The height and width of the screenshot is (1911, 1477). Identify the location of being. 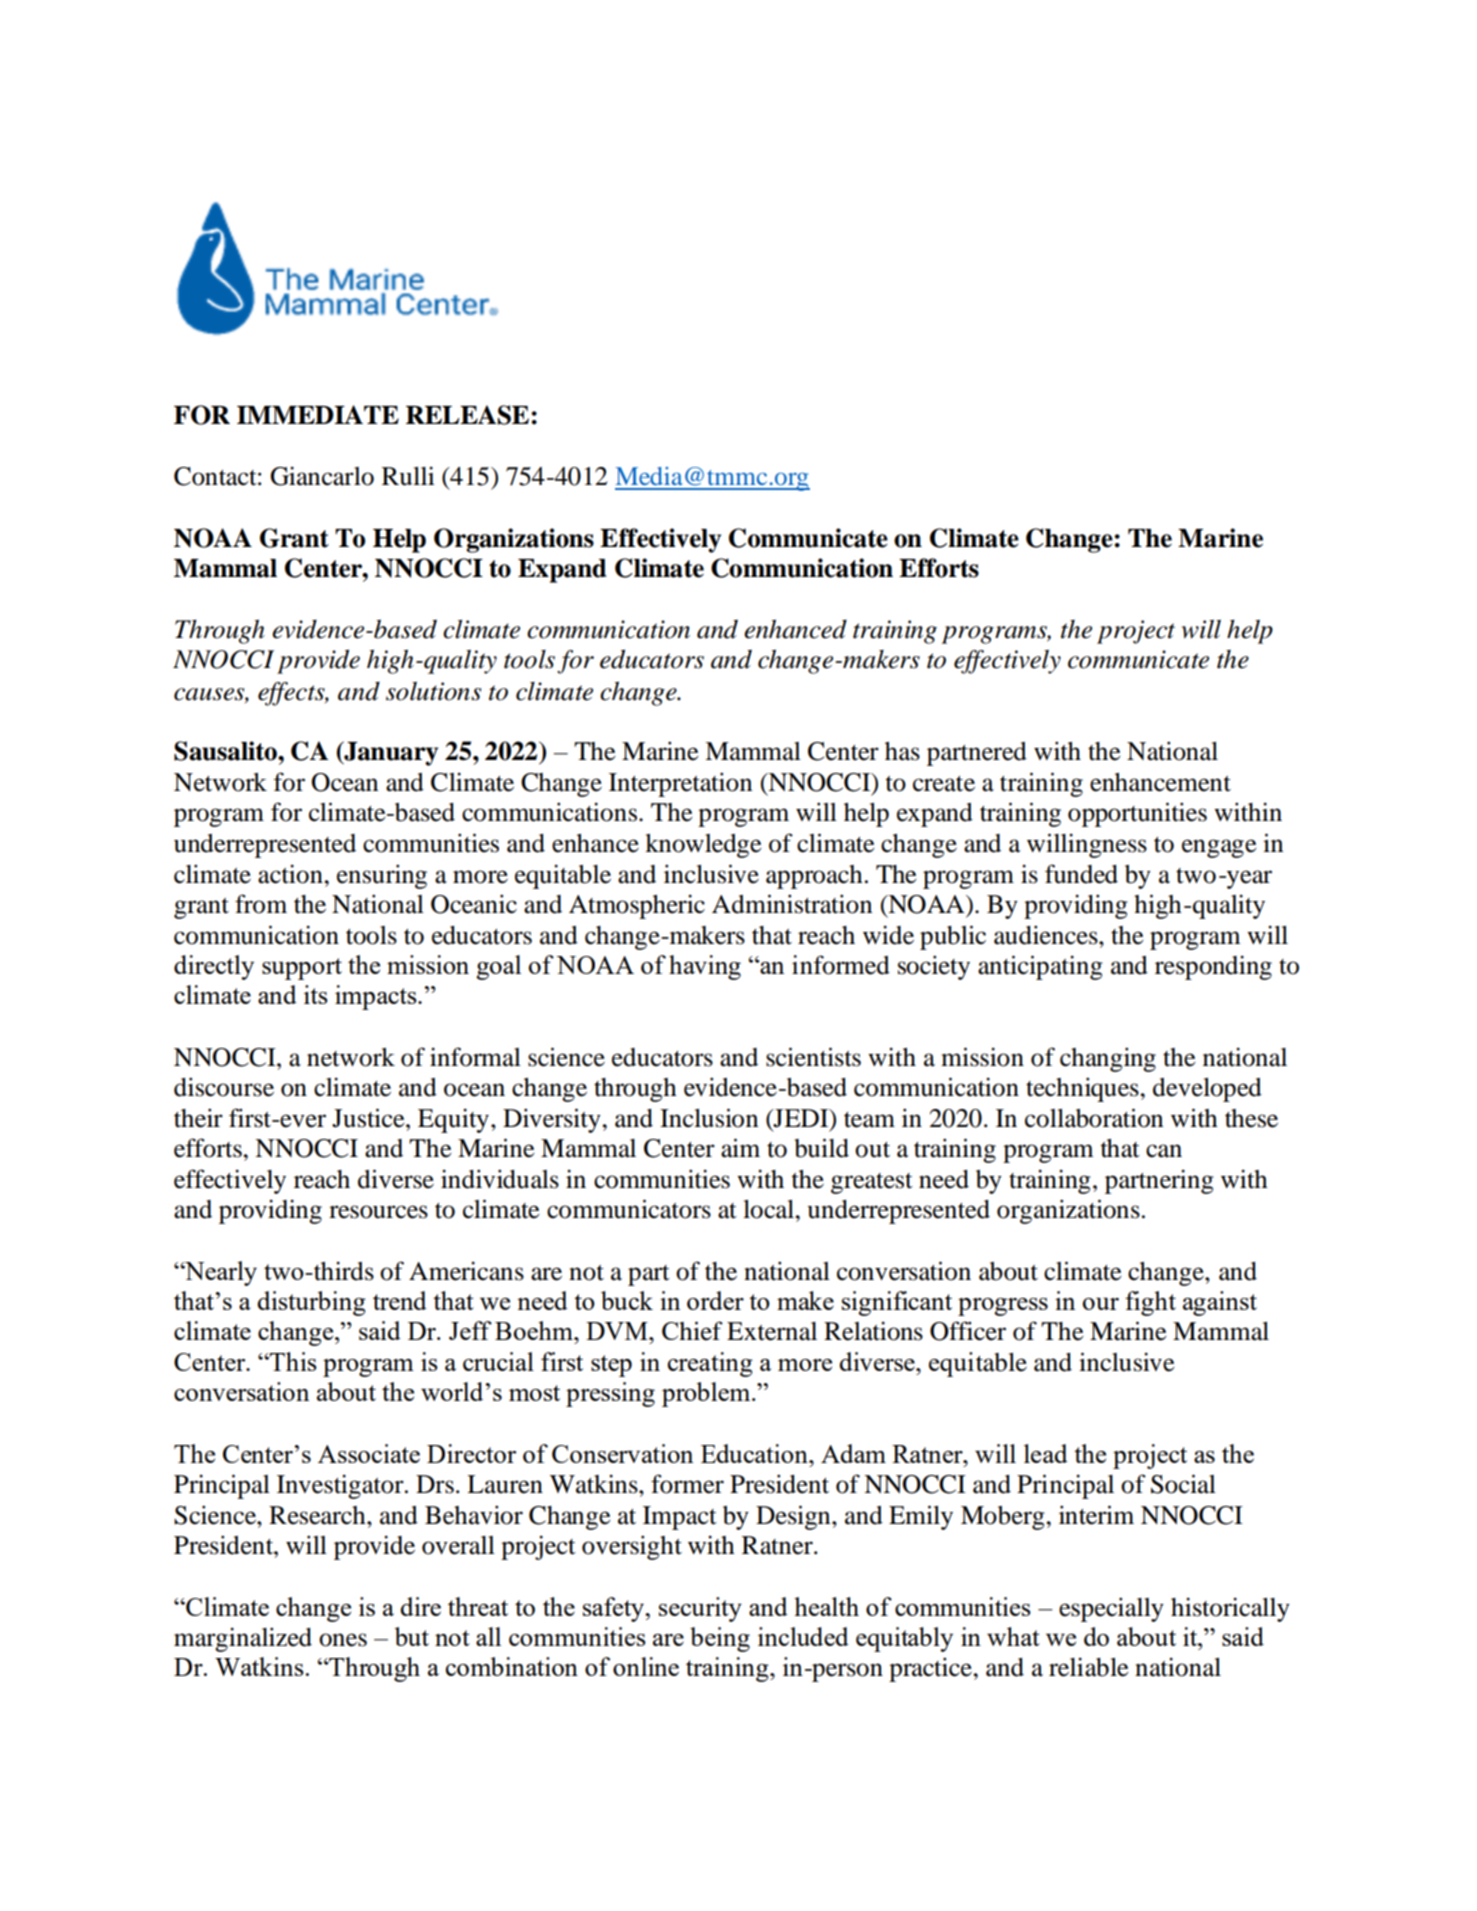
(720, 1639).
